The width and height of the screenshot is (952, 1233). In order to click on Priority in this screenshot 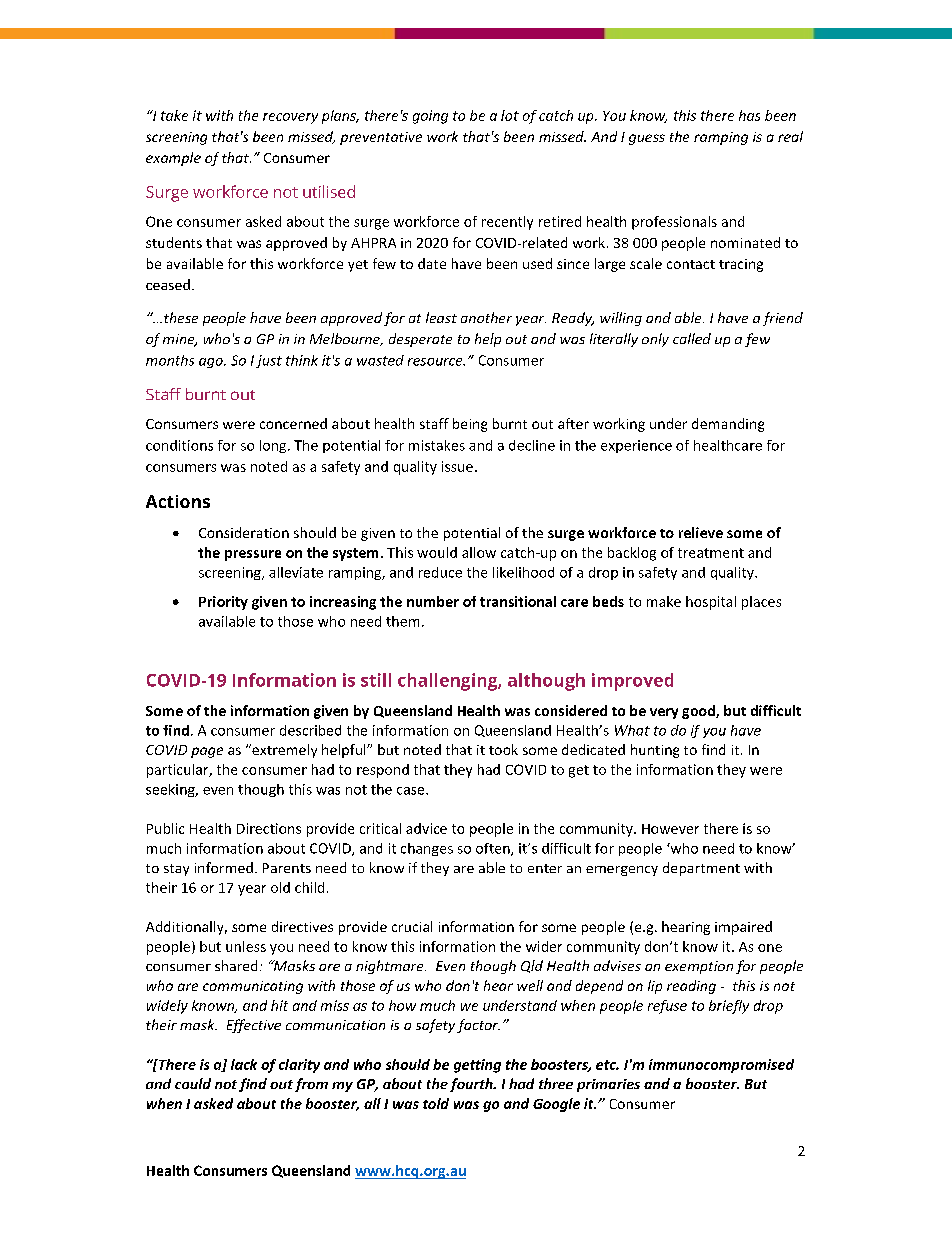, I will do `click(223, 603)`.
